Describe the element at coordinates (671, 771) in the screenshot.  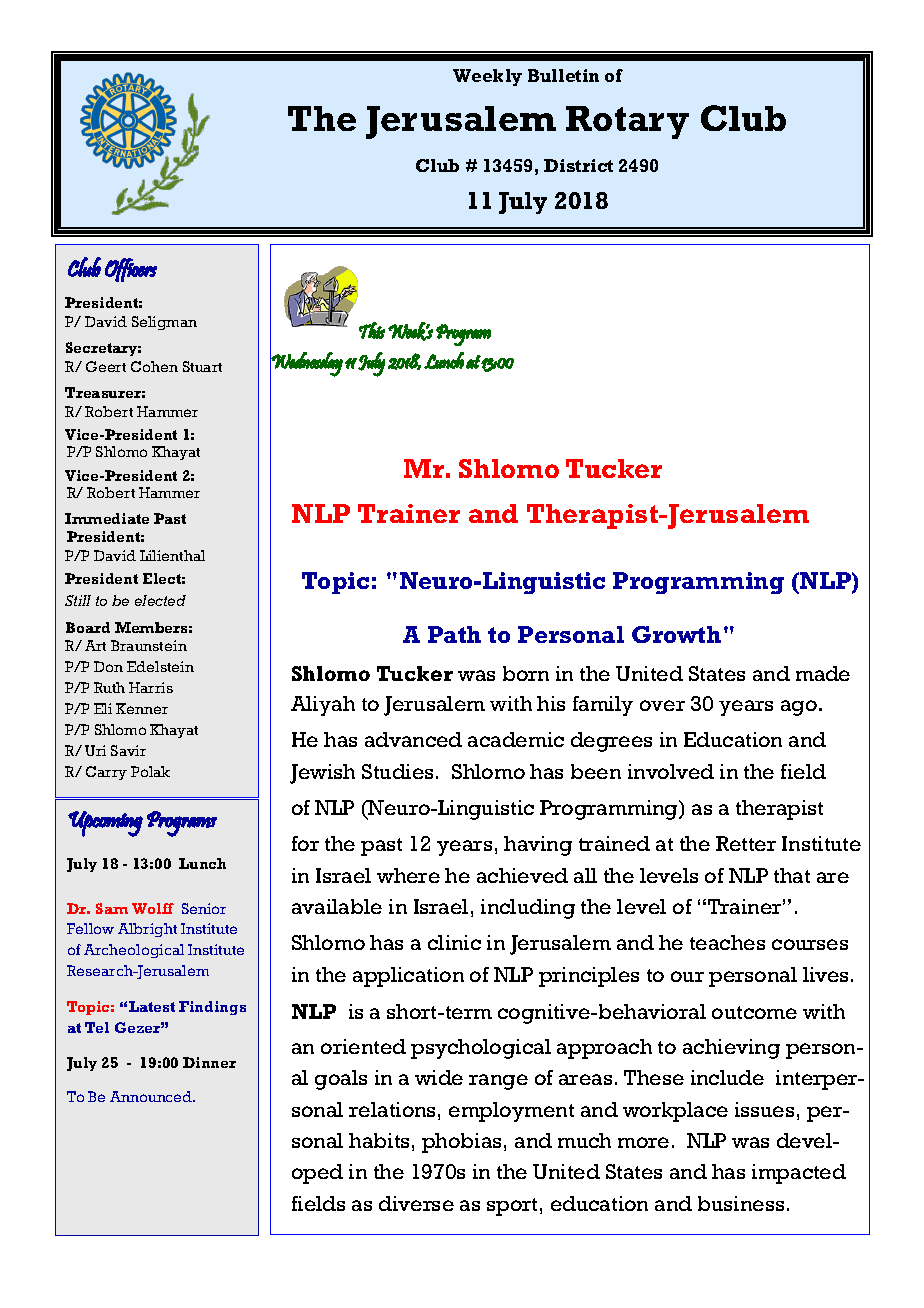
I see `involved` at that location.
